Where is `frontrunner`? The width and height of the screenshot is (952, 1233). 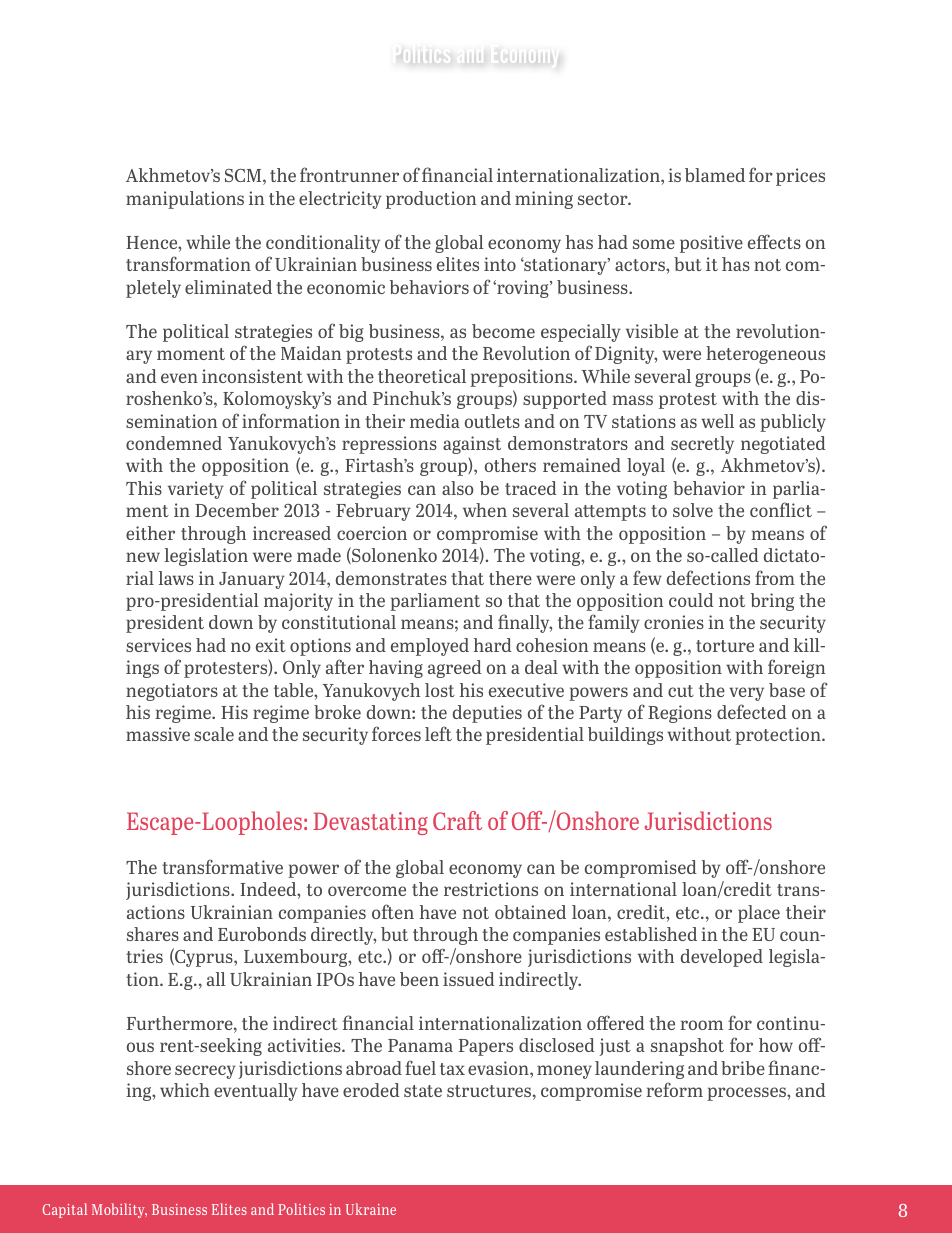
frontrunner is located at coordinates (349, 174).
